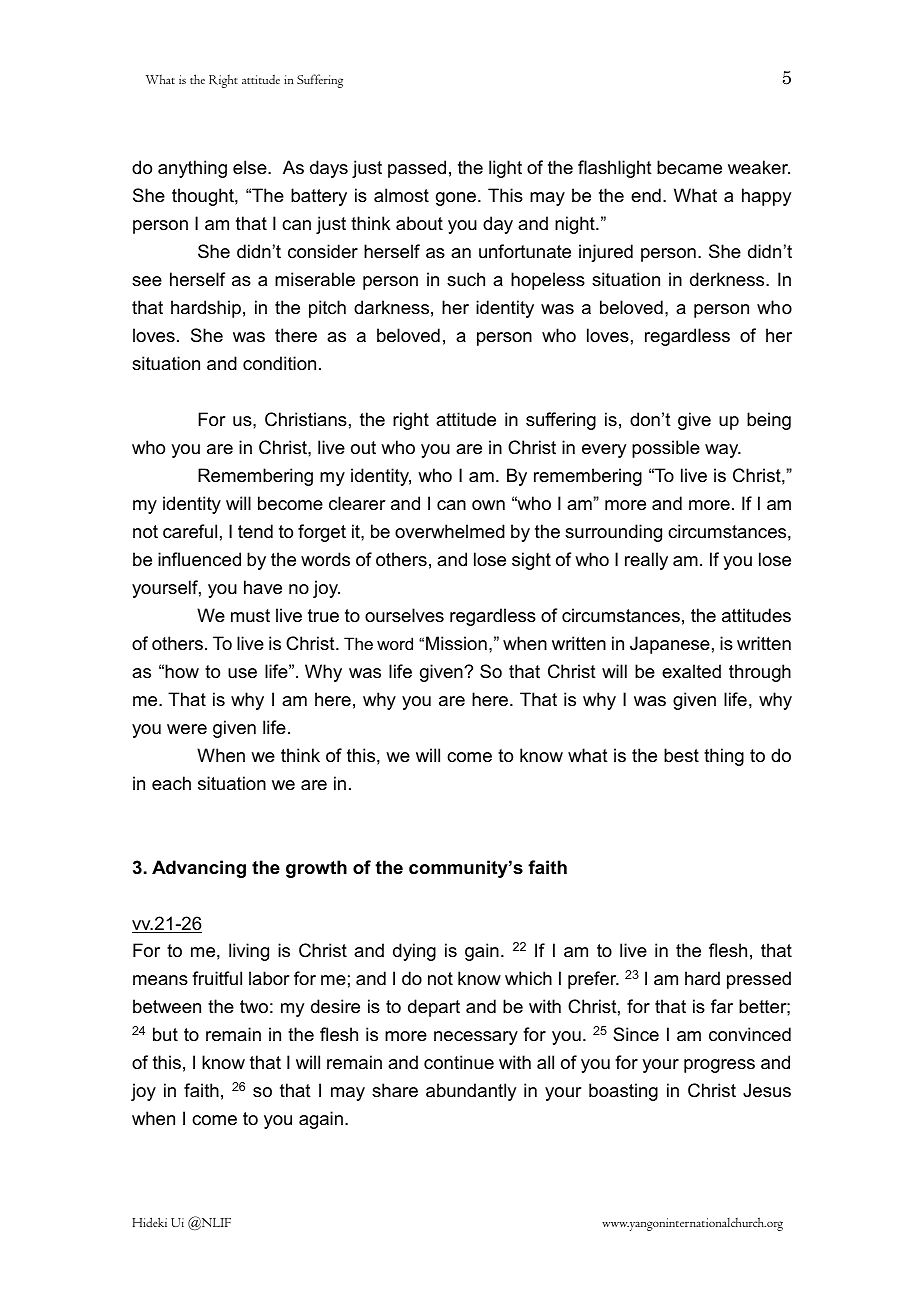 This image has width=924, height=1308. I want to click on dying, so click(414, 952).
